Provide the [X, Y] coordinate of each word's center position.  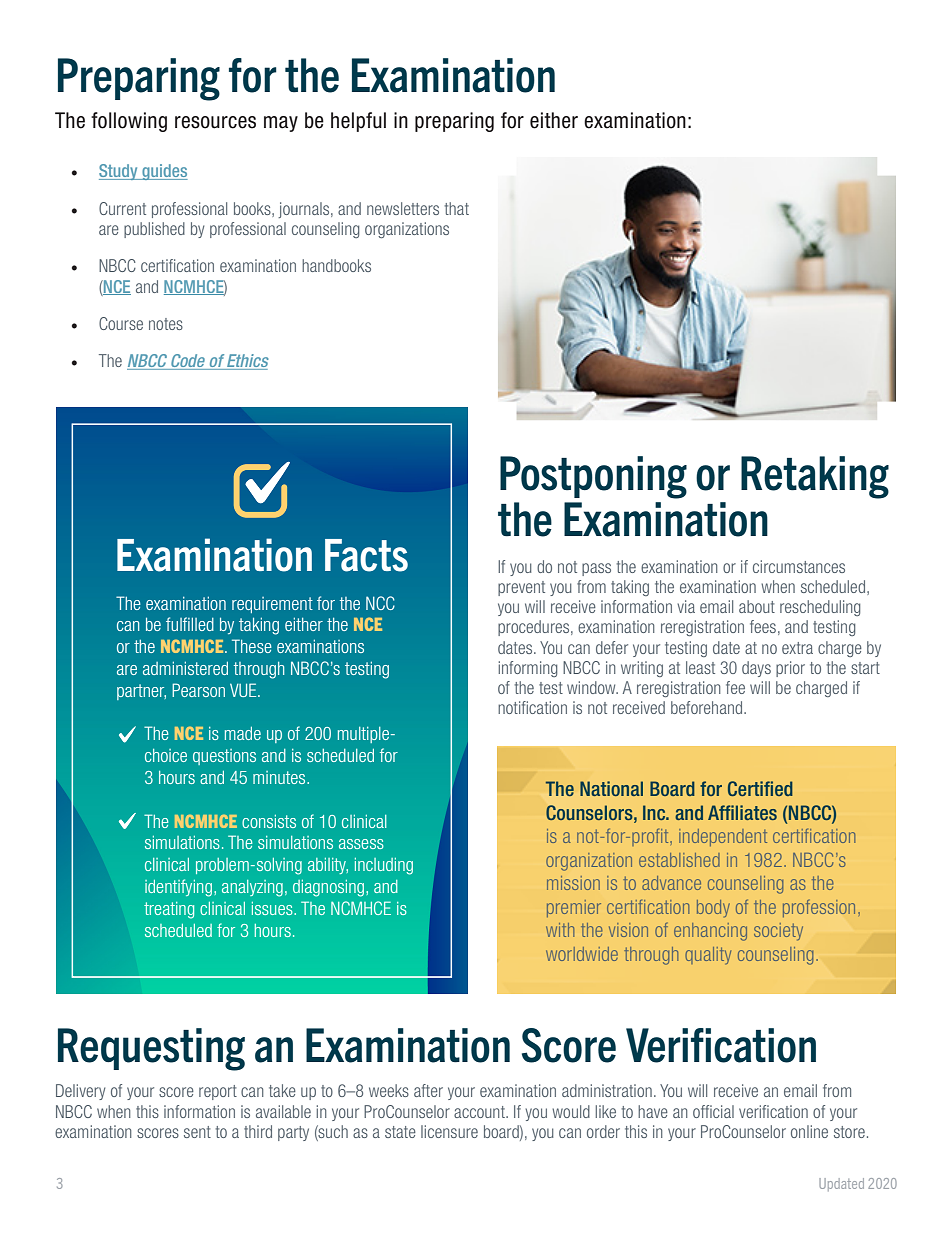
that [457, 208]
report [218, 1092]
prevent [521, 588]
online [809, 1131]
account [480, 1112]
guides [164, 172]
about [757, 606]
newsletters [403, 208]
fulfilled [190, 624]
